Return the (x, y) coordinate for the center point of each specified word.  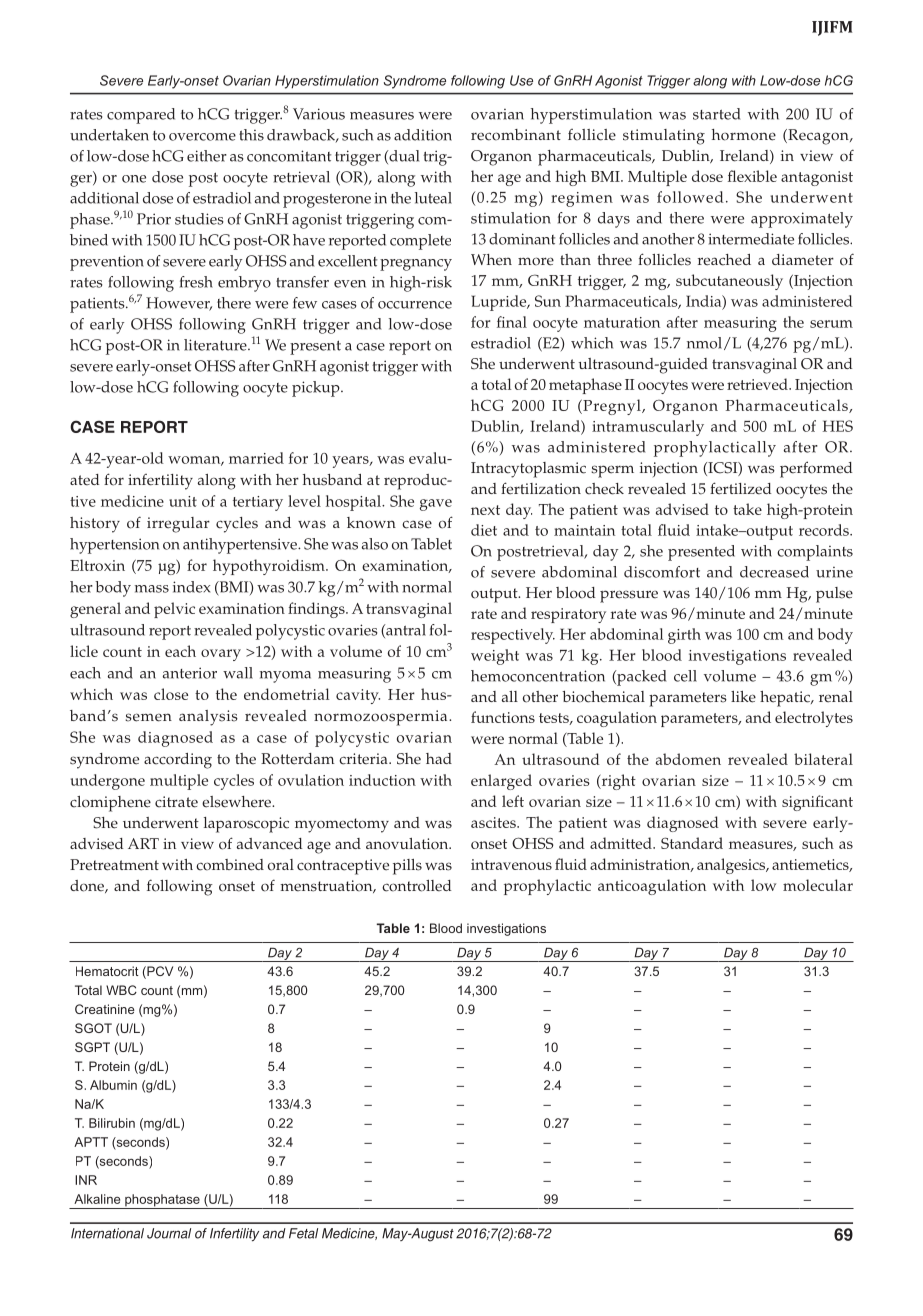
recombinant (516, 135)
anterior (190, 673)
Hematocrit (107, 971)
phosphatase (162, 1201)
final (512, 322)
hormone (744, 135)
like (743, 697)
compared (141, 116)
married (256, 458)
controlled (416, 886)
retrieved (758, 384)
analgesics (732, 866)
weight (495, 657)
